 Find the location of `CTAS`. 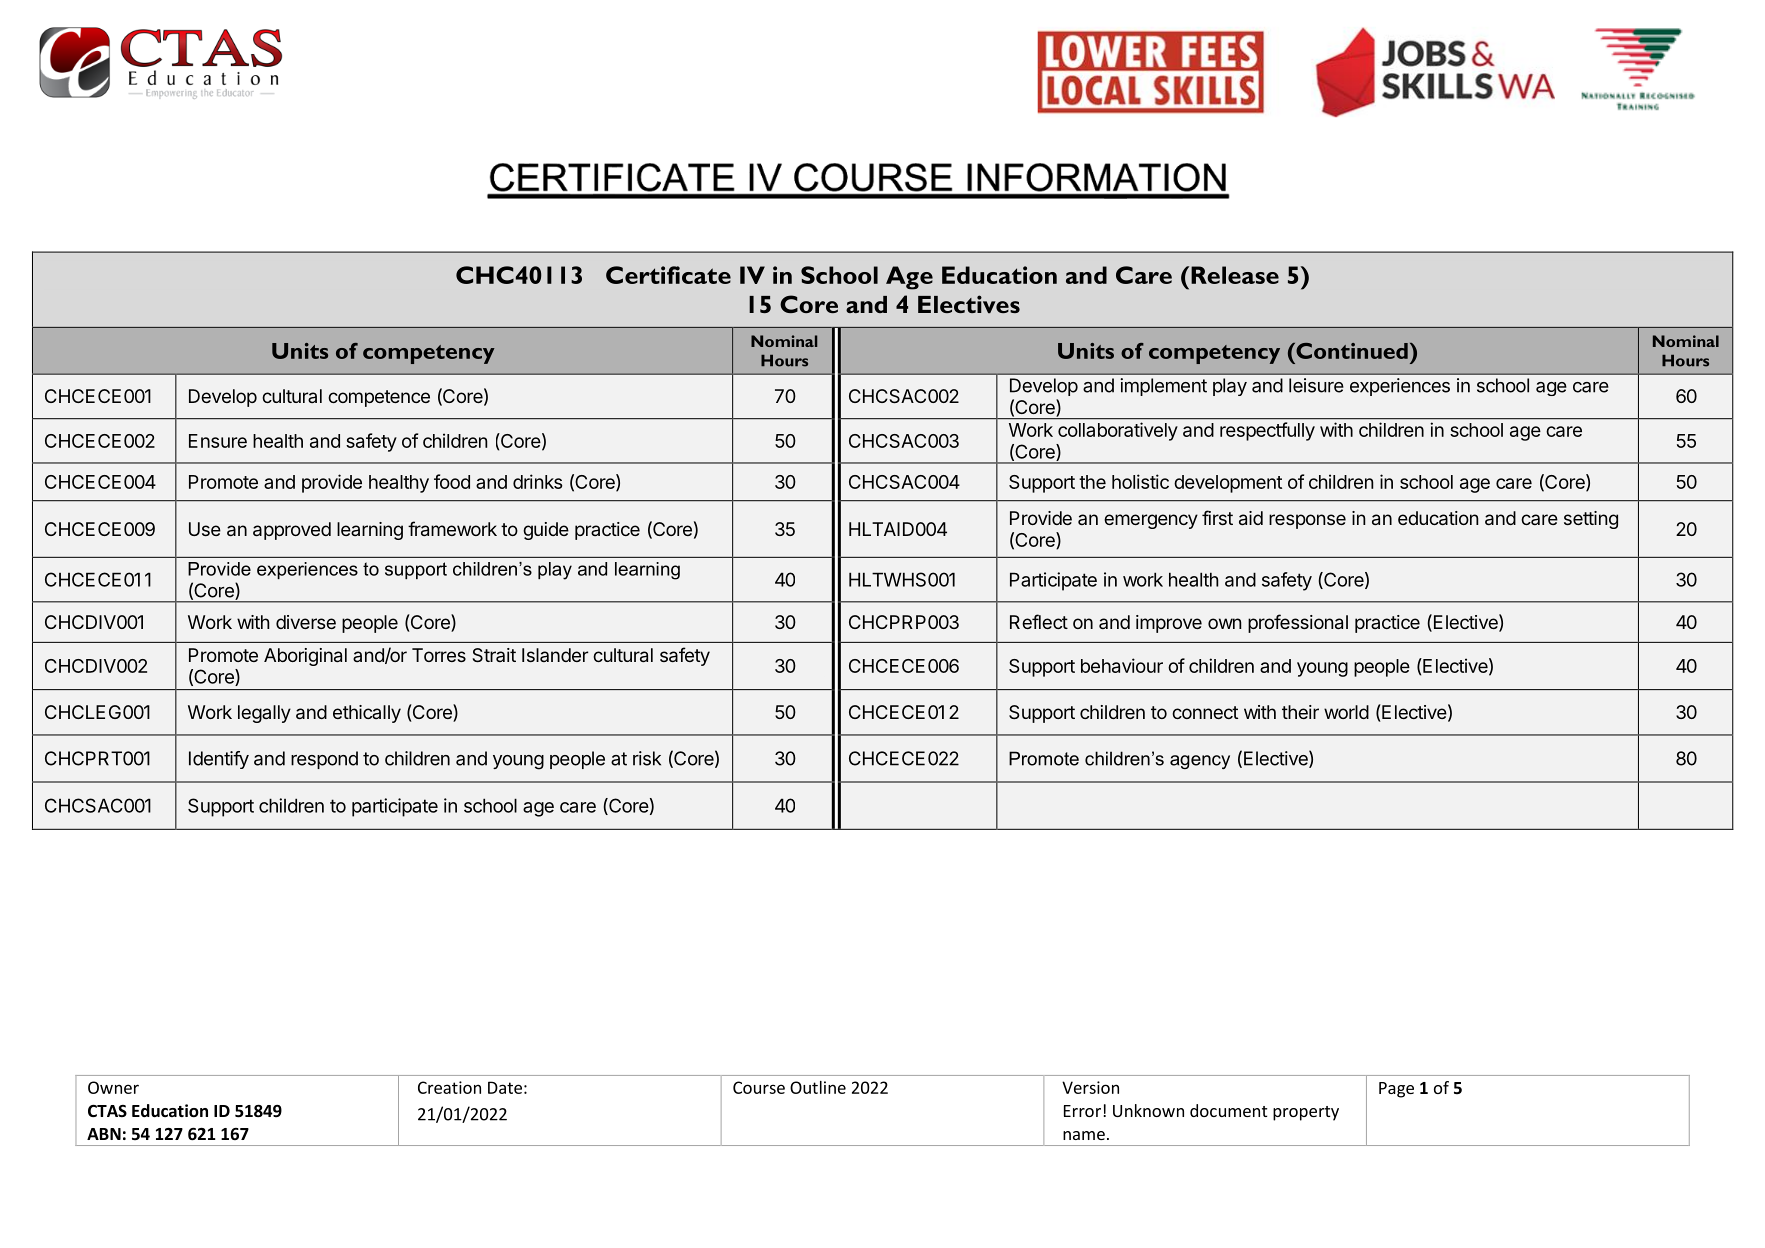

CTAS is located at coordinates (107, 1111).
